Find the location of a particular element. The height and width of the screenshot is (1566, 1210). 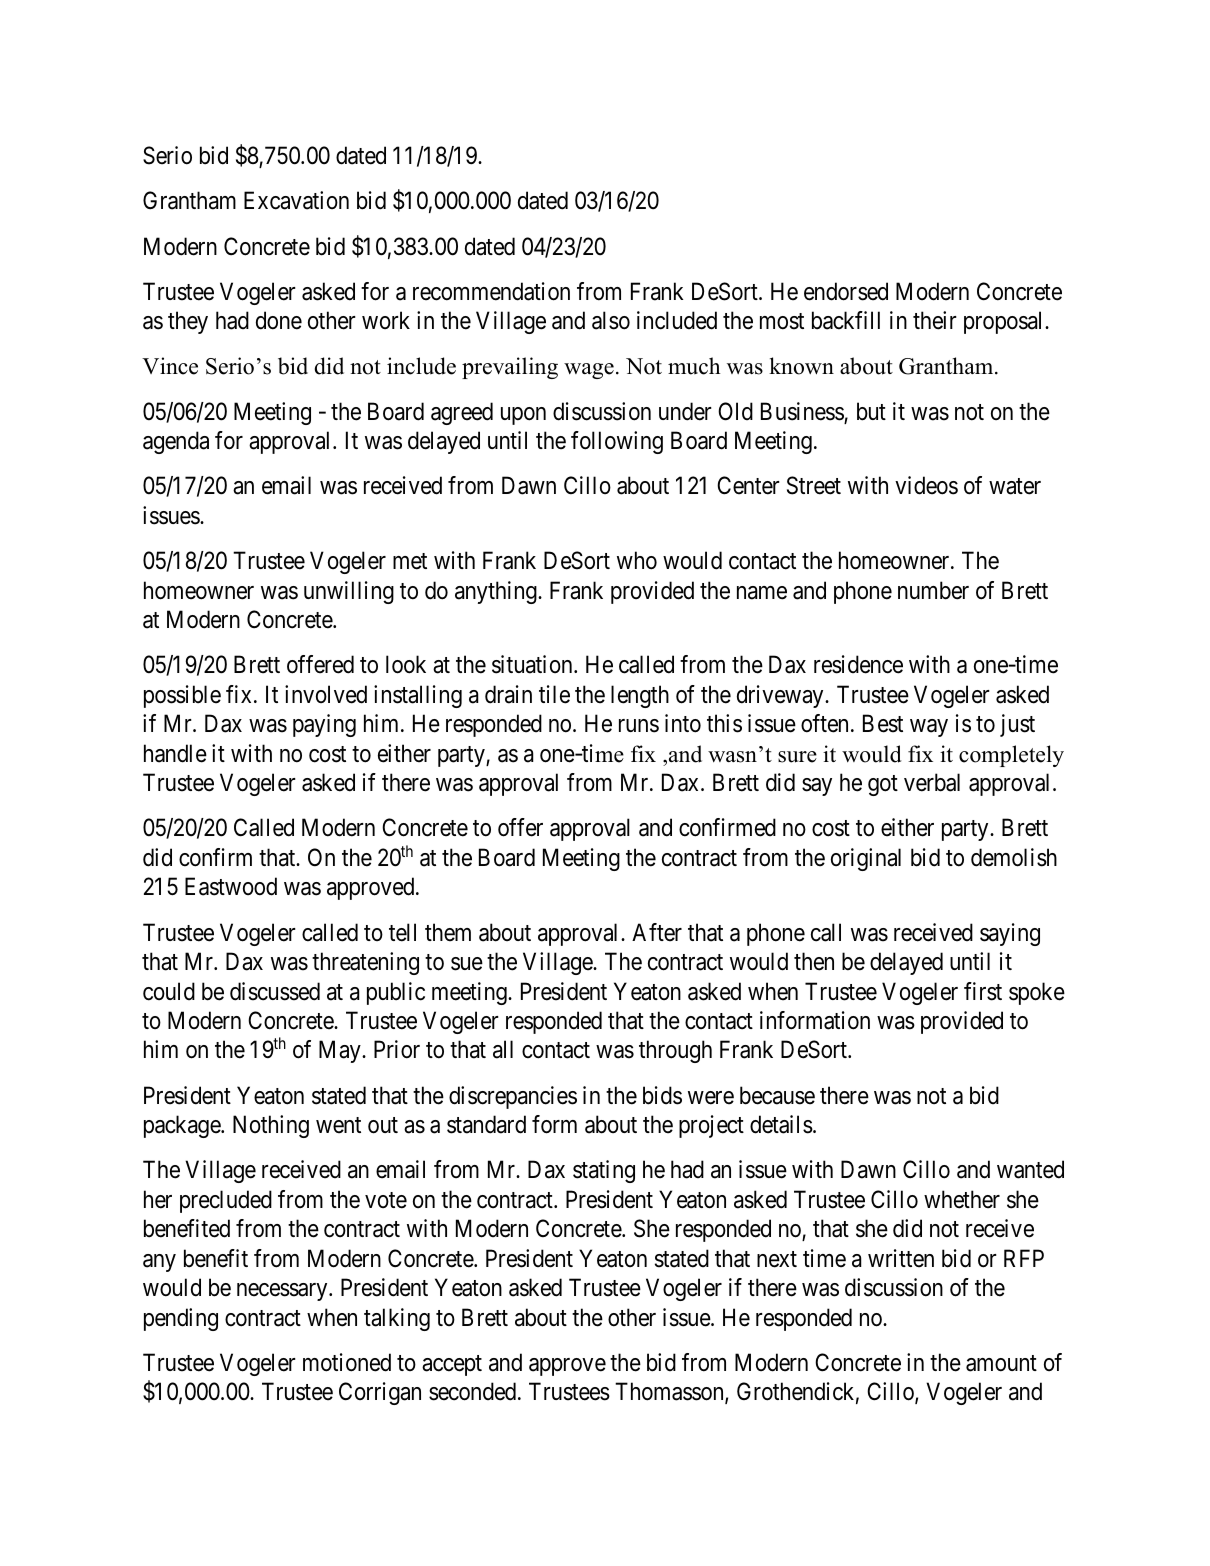

also is located at coordinates (611, 320).
